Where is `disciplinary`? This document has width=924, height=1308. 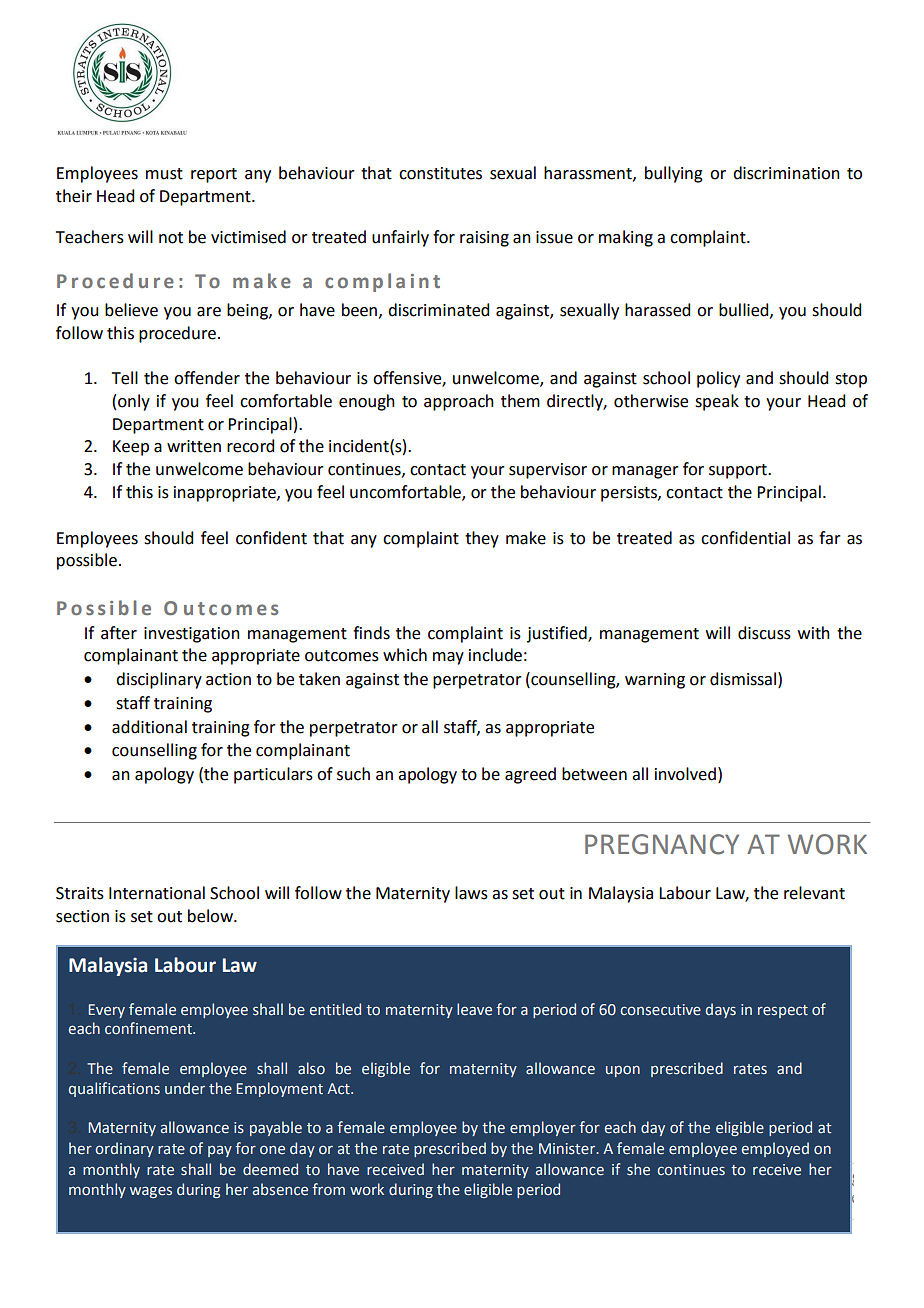
disciplinary is located at coordinates (159, 680).
